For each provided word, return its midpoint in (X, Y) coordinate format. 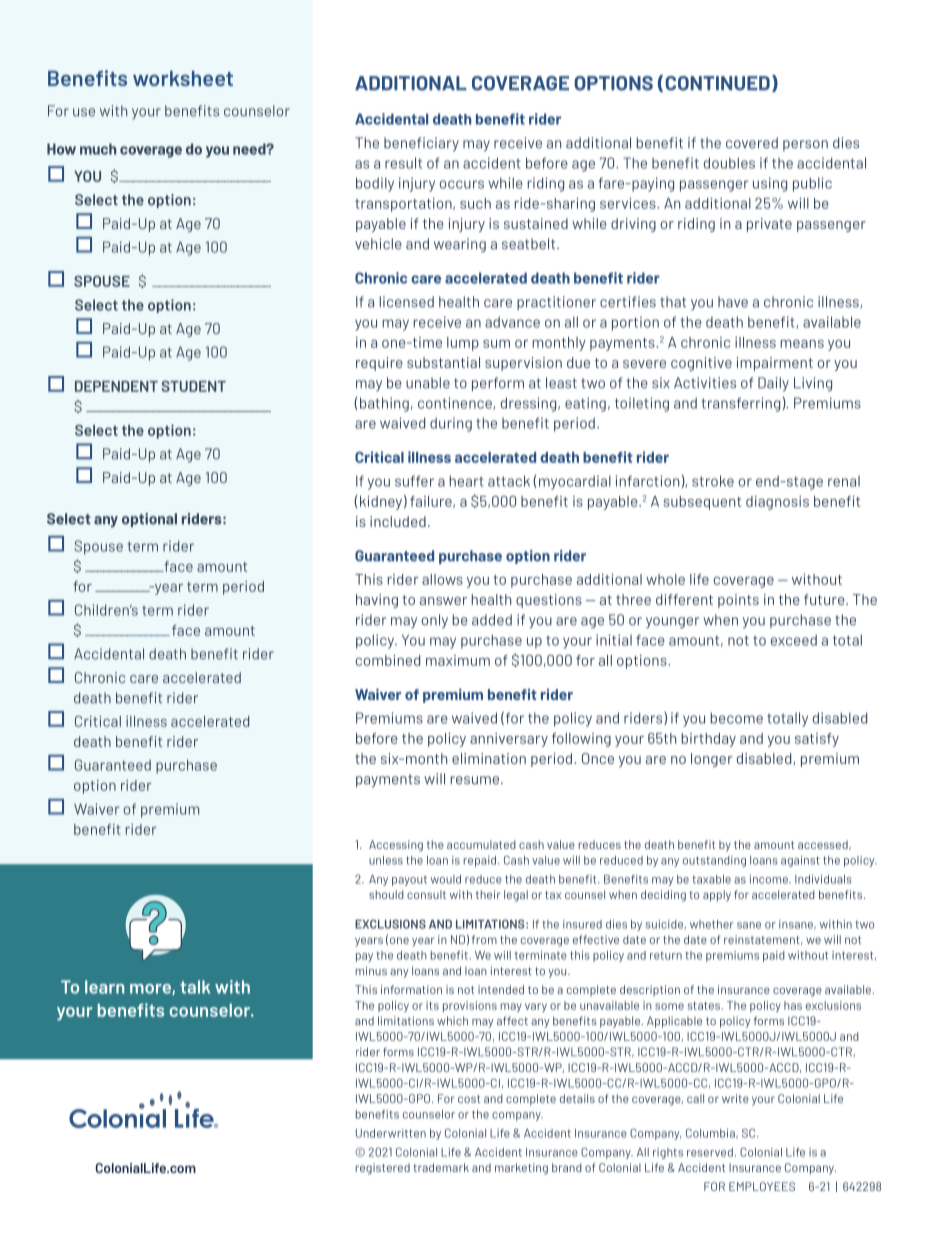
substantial (443, 362)
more (151, 989)
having (377, 601)
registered (383, 1169)
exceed (794, 640)
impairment (775, 364)
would (446, 879)
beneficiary (421, 144)
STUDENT (194, 386)
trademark (441, 1167)
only (435, 621)
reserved (710, 1152)
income (770, 879)
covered (752, 143)
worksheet (183, 78)
